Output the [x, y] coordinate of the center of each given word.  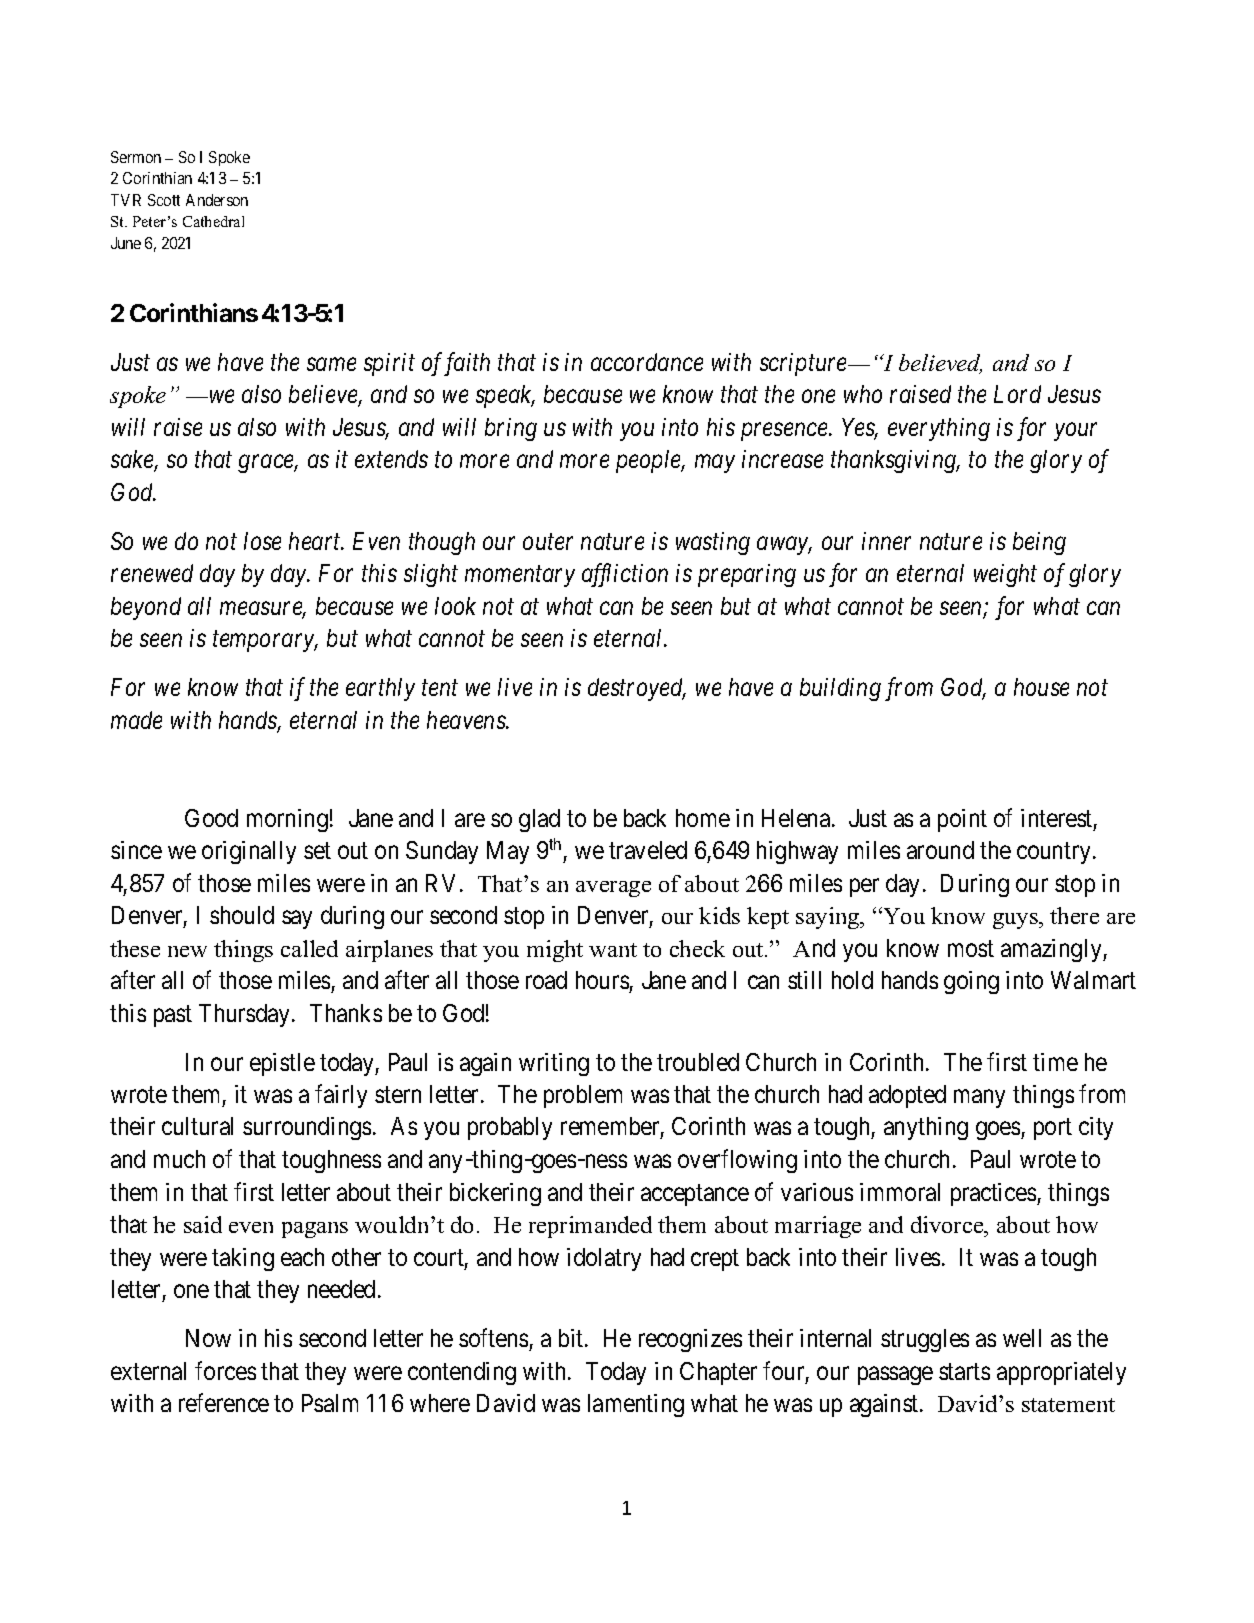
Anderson [217, 200]
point [962, 820]
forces [225, 1370]
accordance [647, 362]
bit [572, 1338]
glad [539, 820]
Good [211, 818]
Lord [1017, 394]
